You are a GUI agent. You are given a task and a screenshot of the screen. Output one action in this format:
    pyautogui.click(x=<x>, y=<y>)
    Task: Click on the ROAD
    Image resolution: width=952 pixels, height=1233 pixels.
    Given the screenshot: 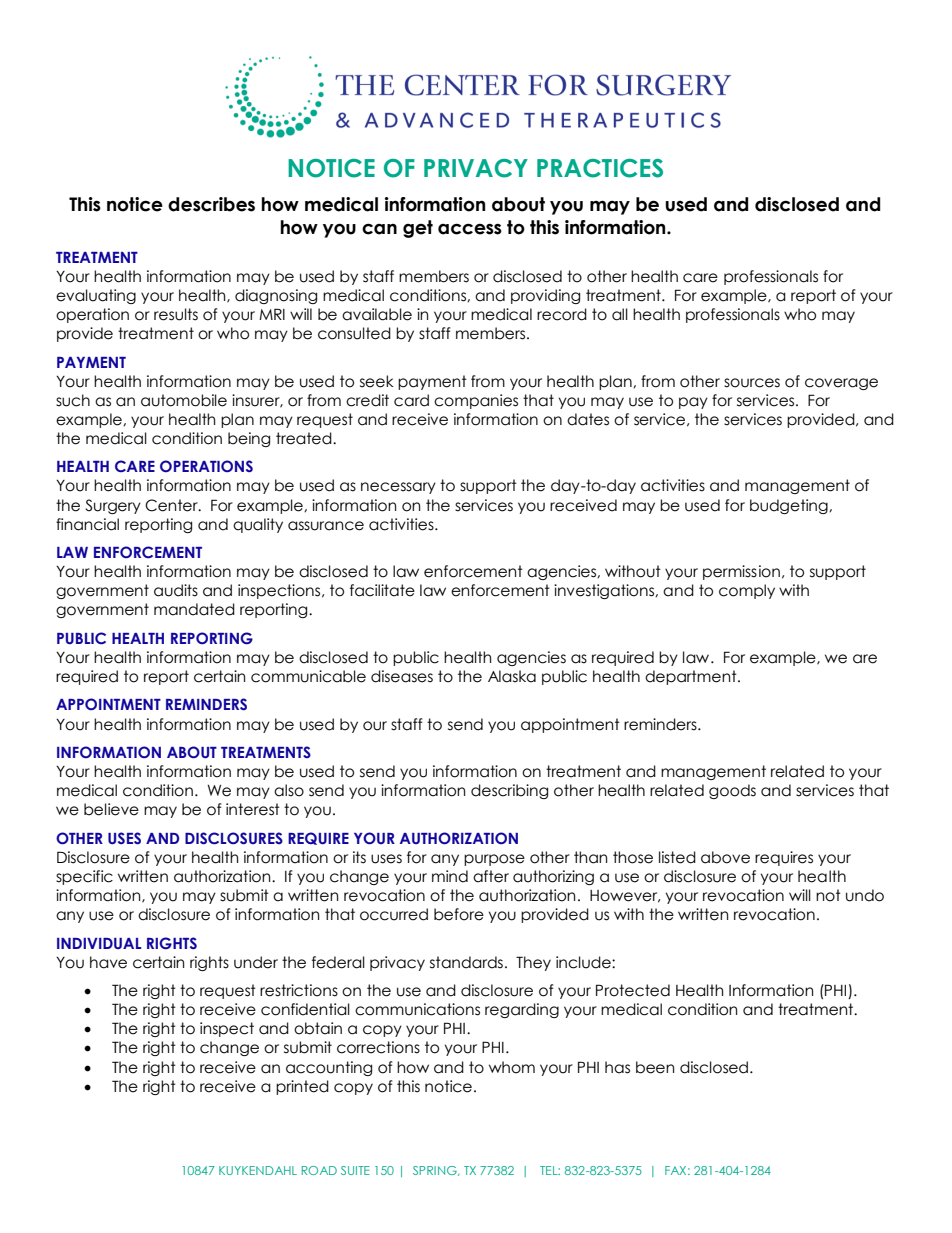 What is the action you would take?
    pyautogui.click(x=319, y=1170)
